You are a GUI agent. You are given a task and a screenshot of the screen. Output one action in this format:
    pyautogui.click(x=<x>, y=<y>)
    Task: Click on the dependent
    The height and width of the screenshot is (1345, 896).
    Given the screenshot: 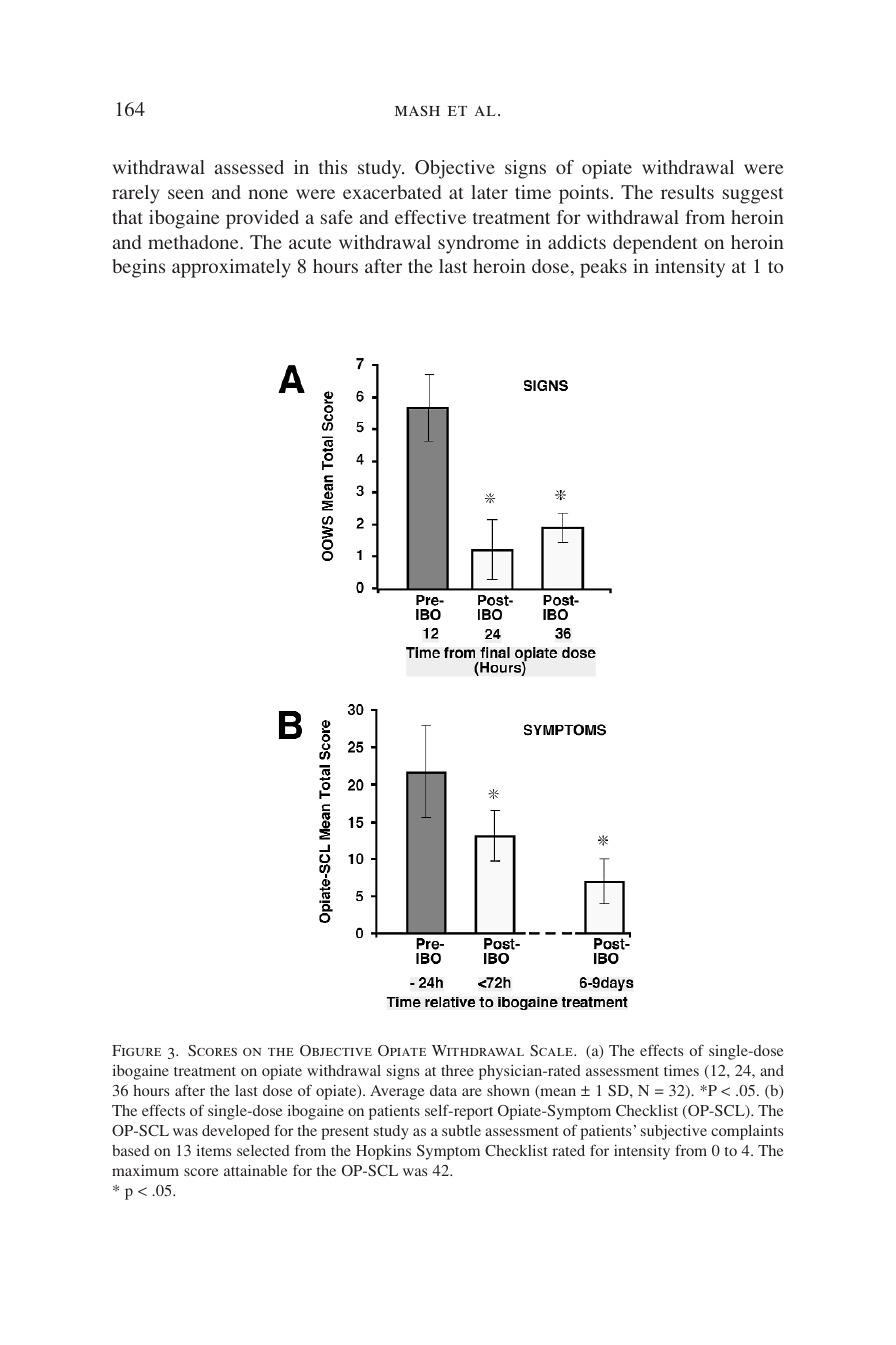 What is the action you would take?
    pyautogui.click(x=655, y=244)
